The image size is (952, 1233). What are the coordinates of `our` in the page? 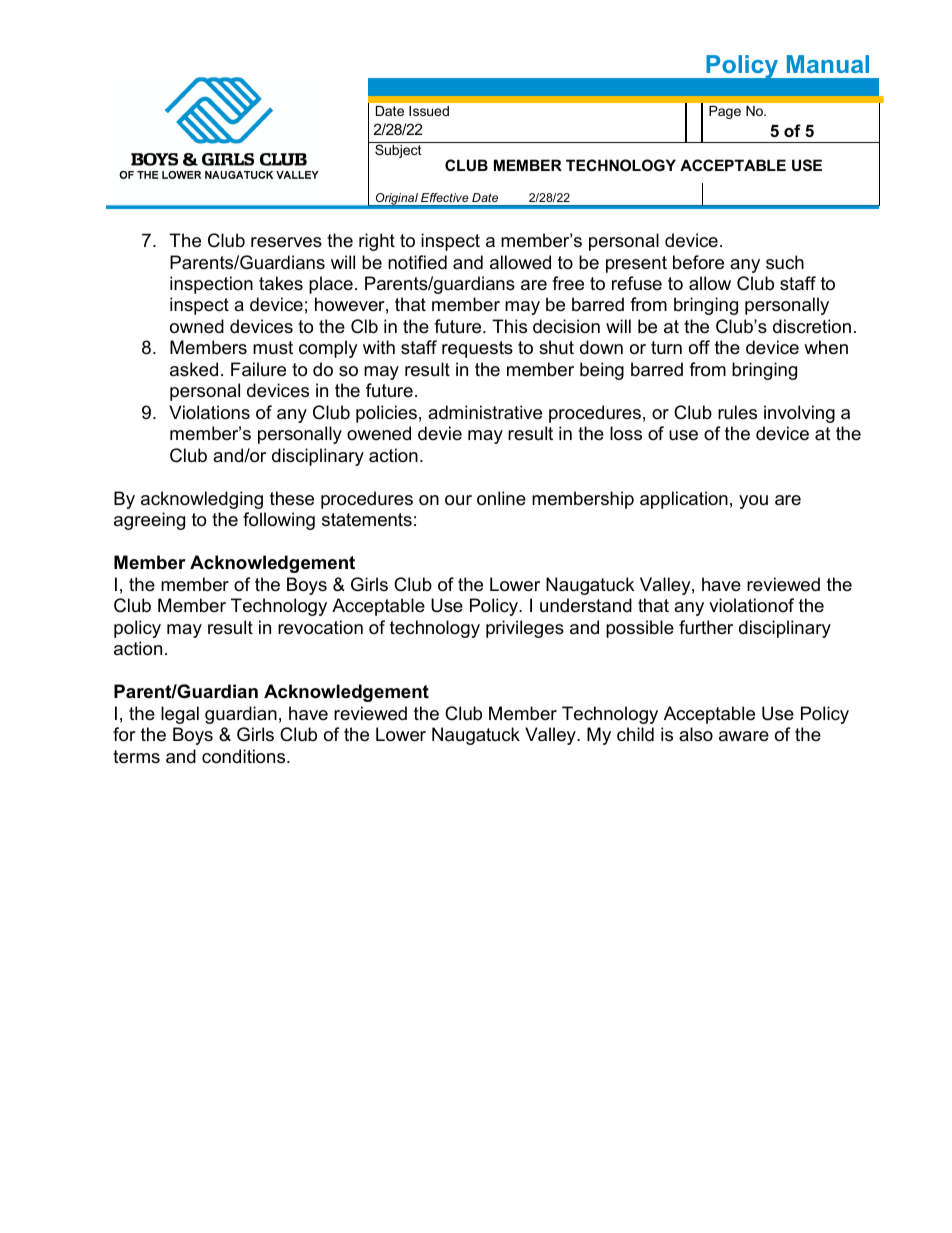 It's located at (458, 500).
